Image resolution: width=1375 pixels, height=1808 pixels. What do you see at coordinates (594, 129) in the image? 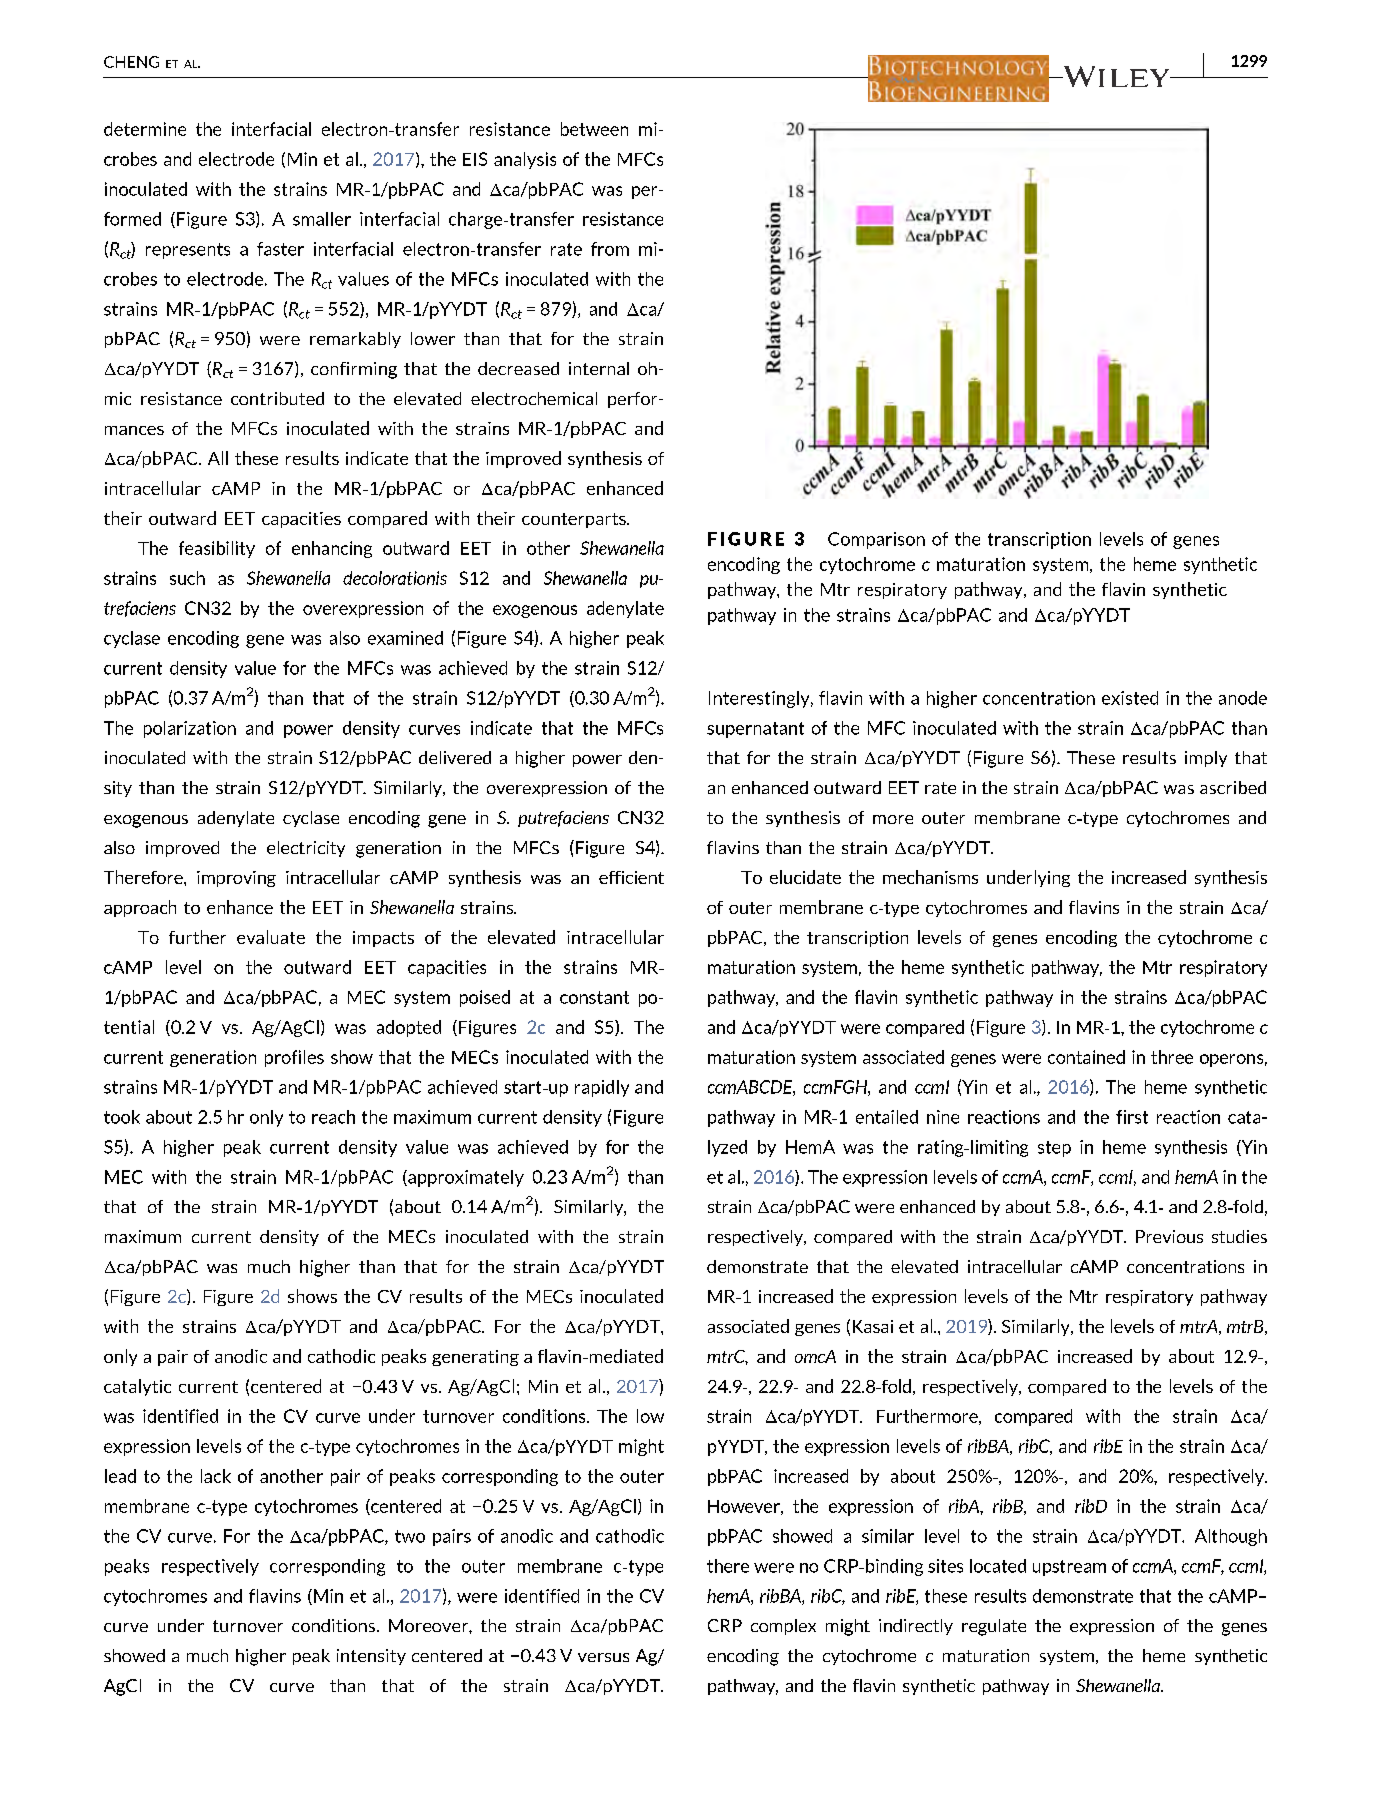
I see `between` at bounding box center [594, 129].
